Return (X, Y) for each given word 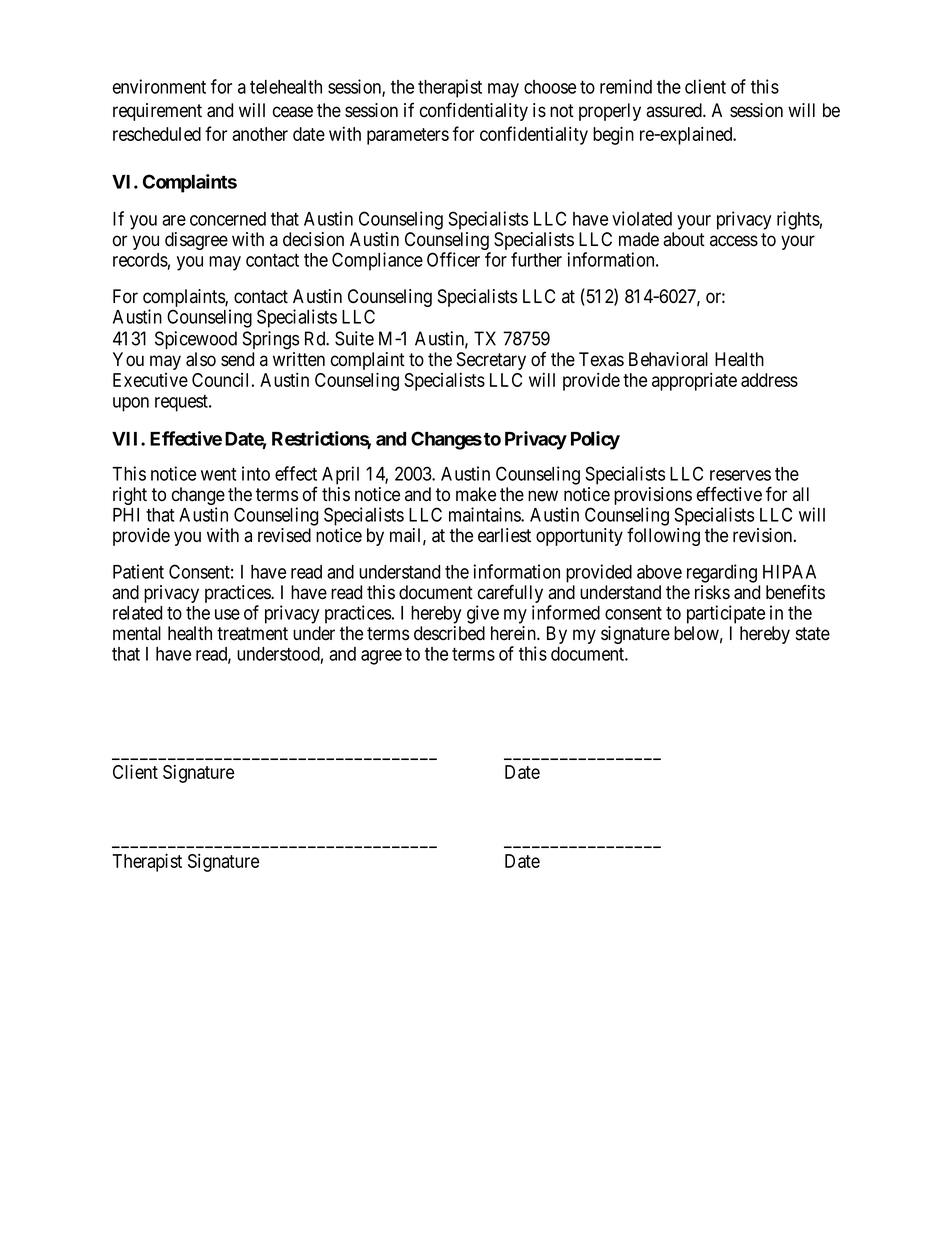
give (483, 614)
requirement (157, 112)
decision (313, 239)
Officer (453, 259)
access (734, 241)
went (218, 474)
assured (675, 110)
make (476, 494)
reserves (740, 475)
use (227, 614)
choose (550, 87)
